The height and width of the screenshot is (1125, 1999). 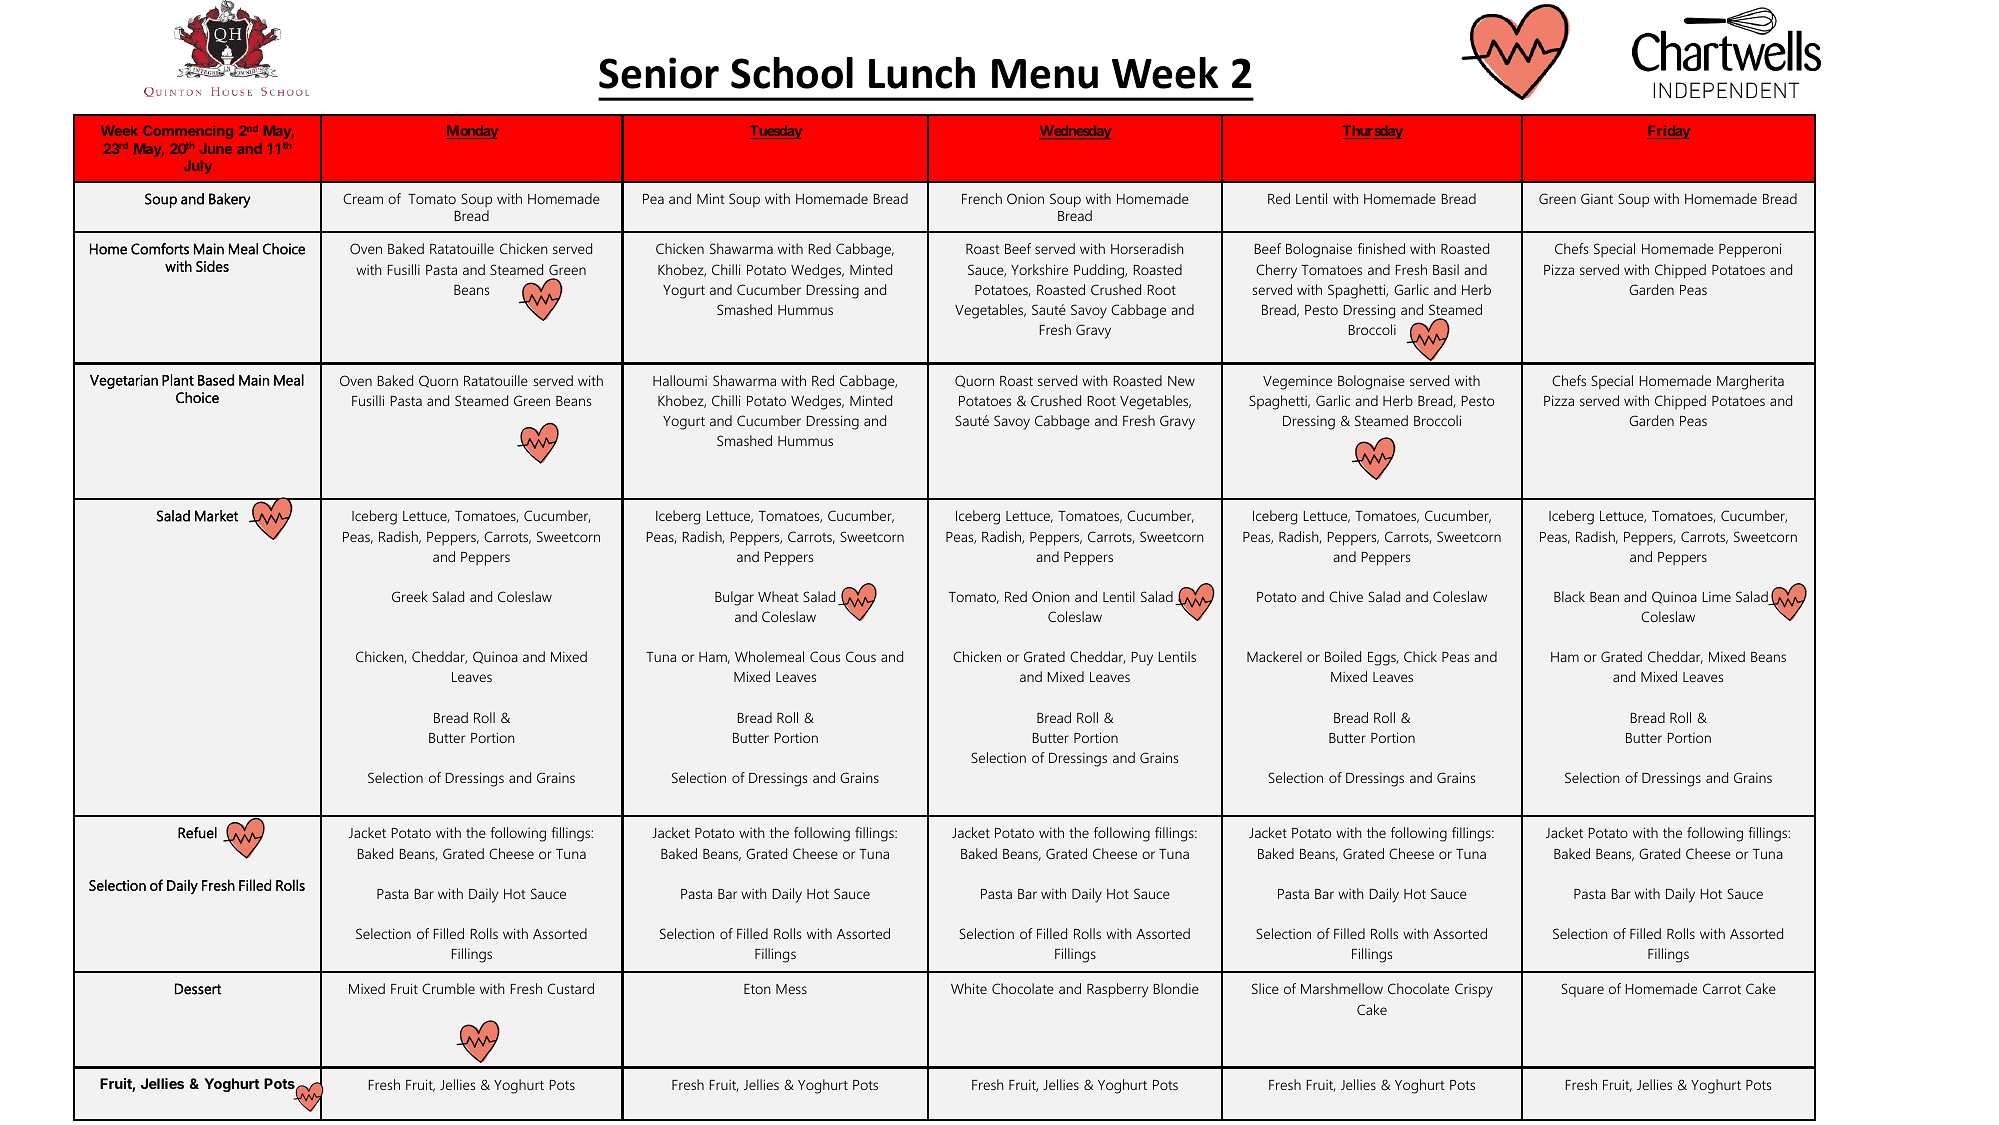 What do you see at coordinates (216, 516) in the screenshot?
I see `Market` at bounding box center [216, 516].
